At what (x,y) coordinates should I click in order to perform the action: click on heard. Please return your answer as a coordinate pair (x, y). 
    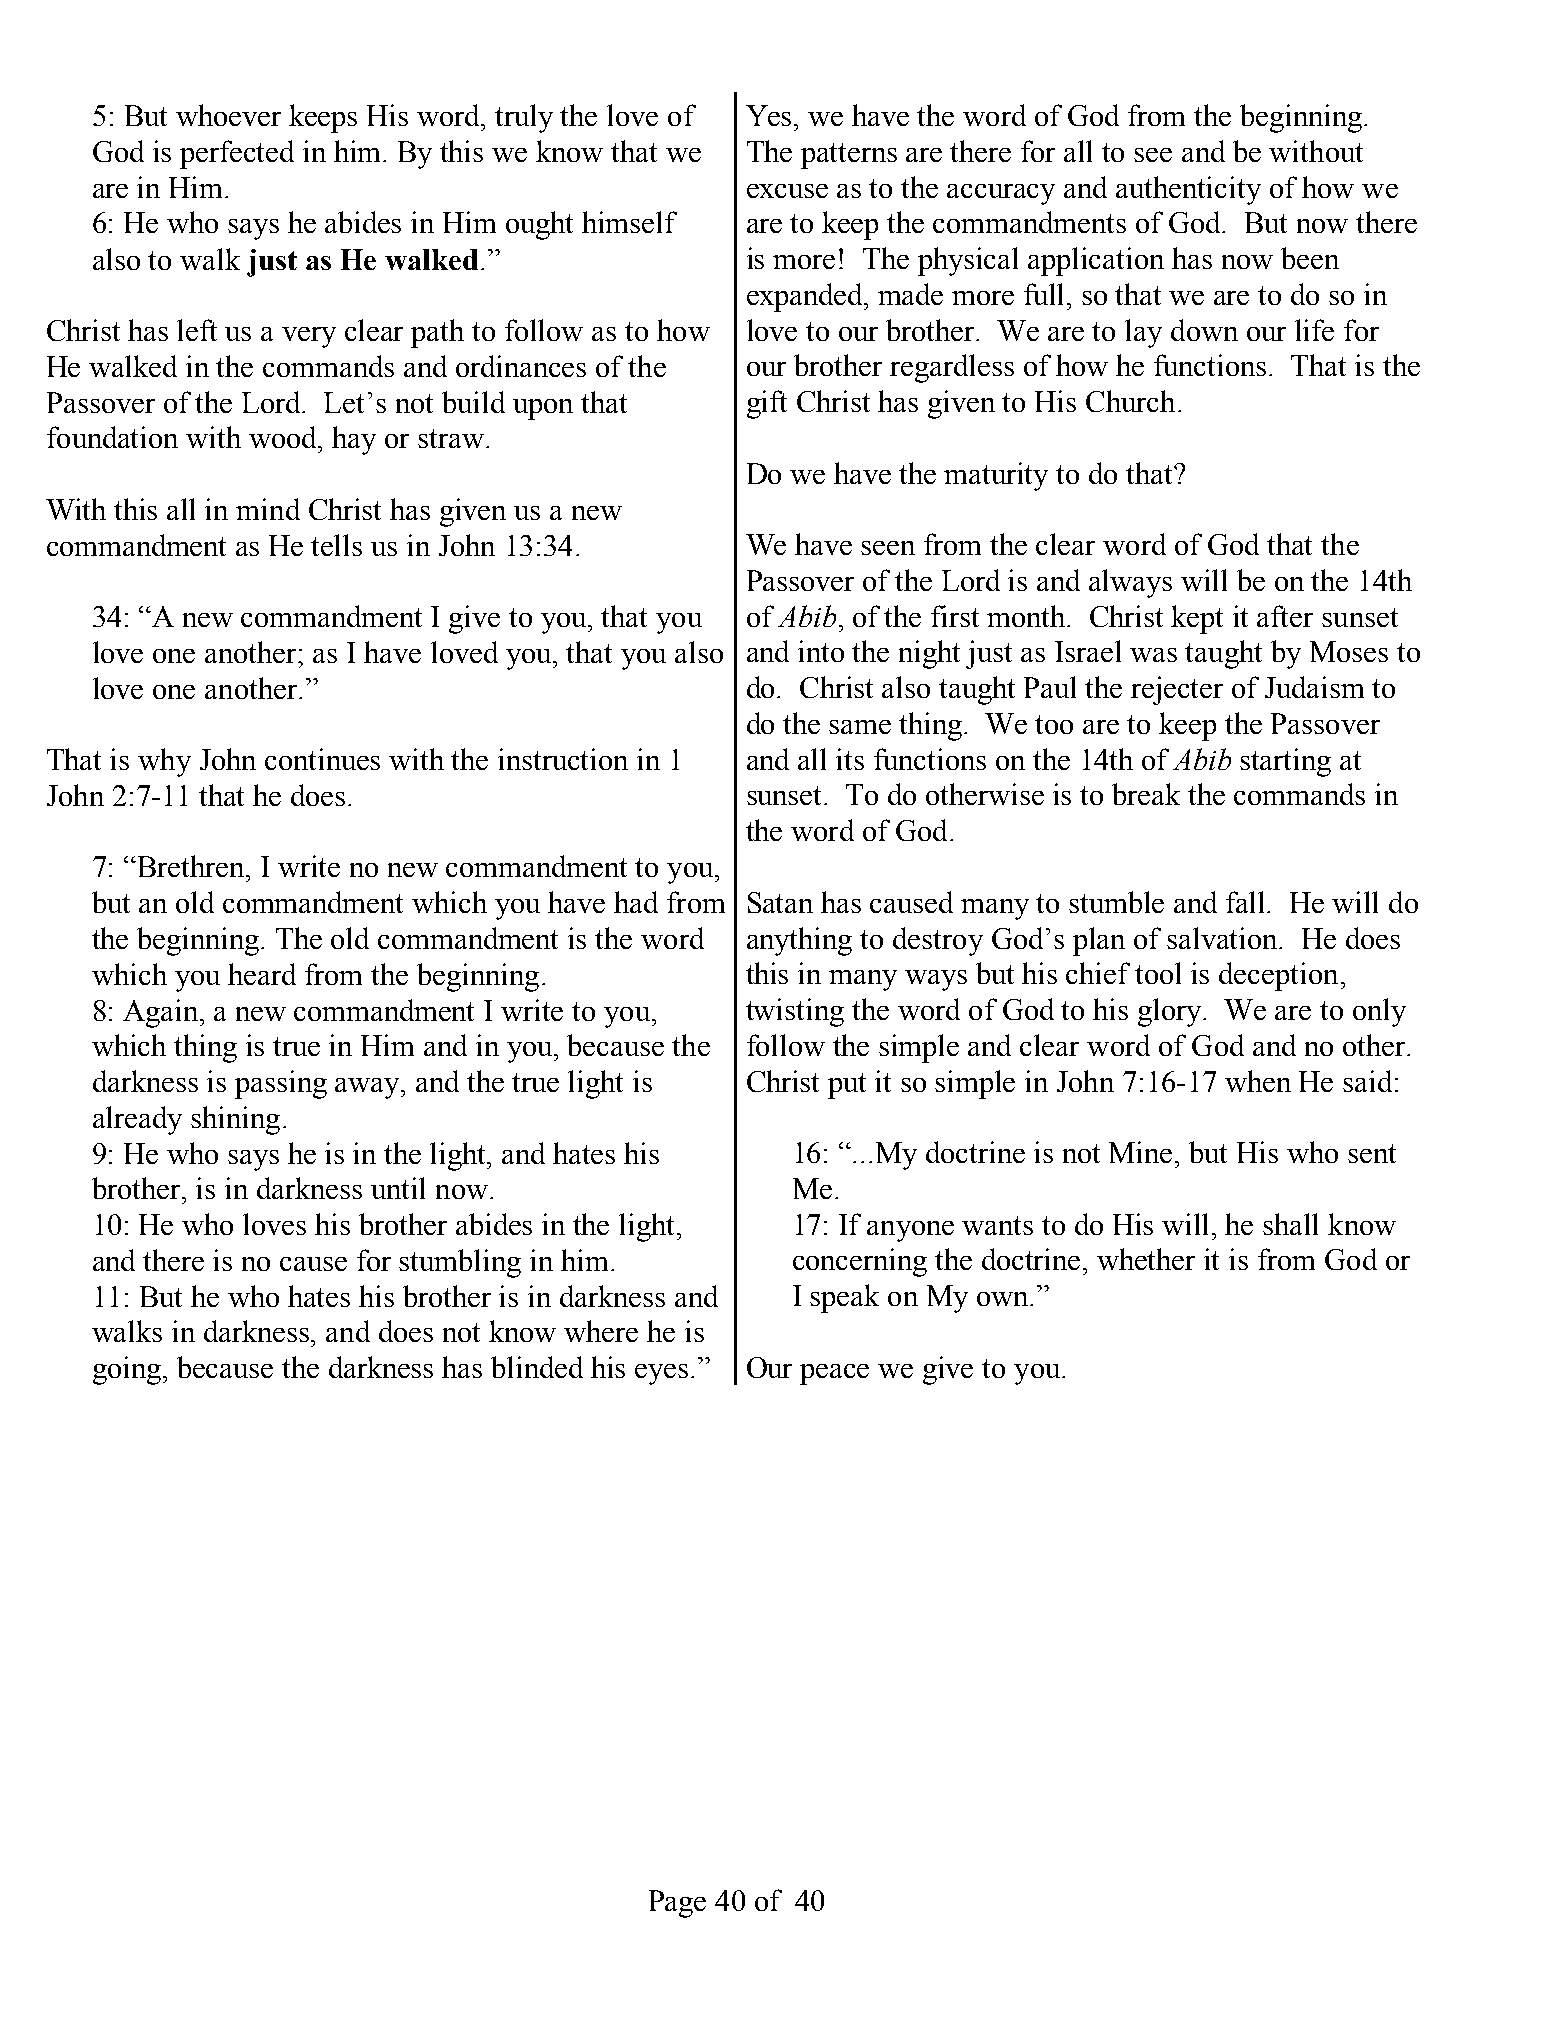
    Looking at the image, I should click on (262, 974).
